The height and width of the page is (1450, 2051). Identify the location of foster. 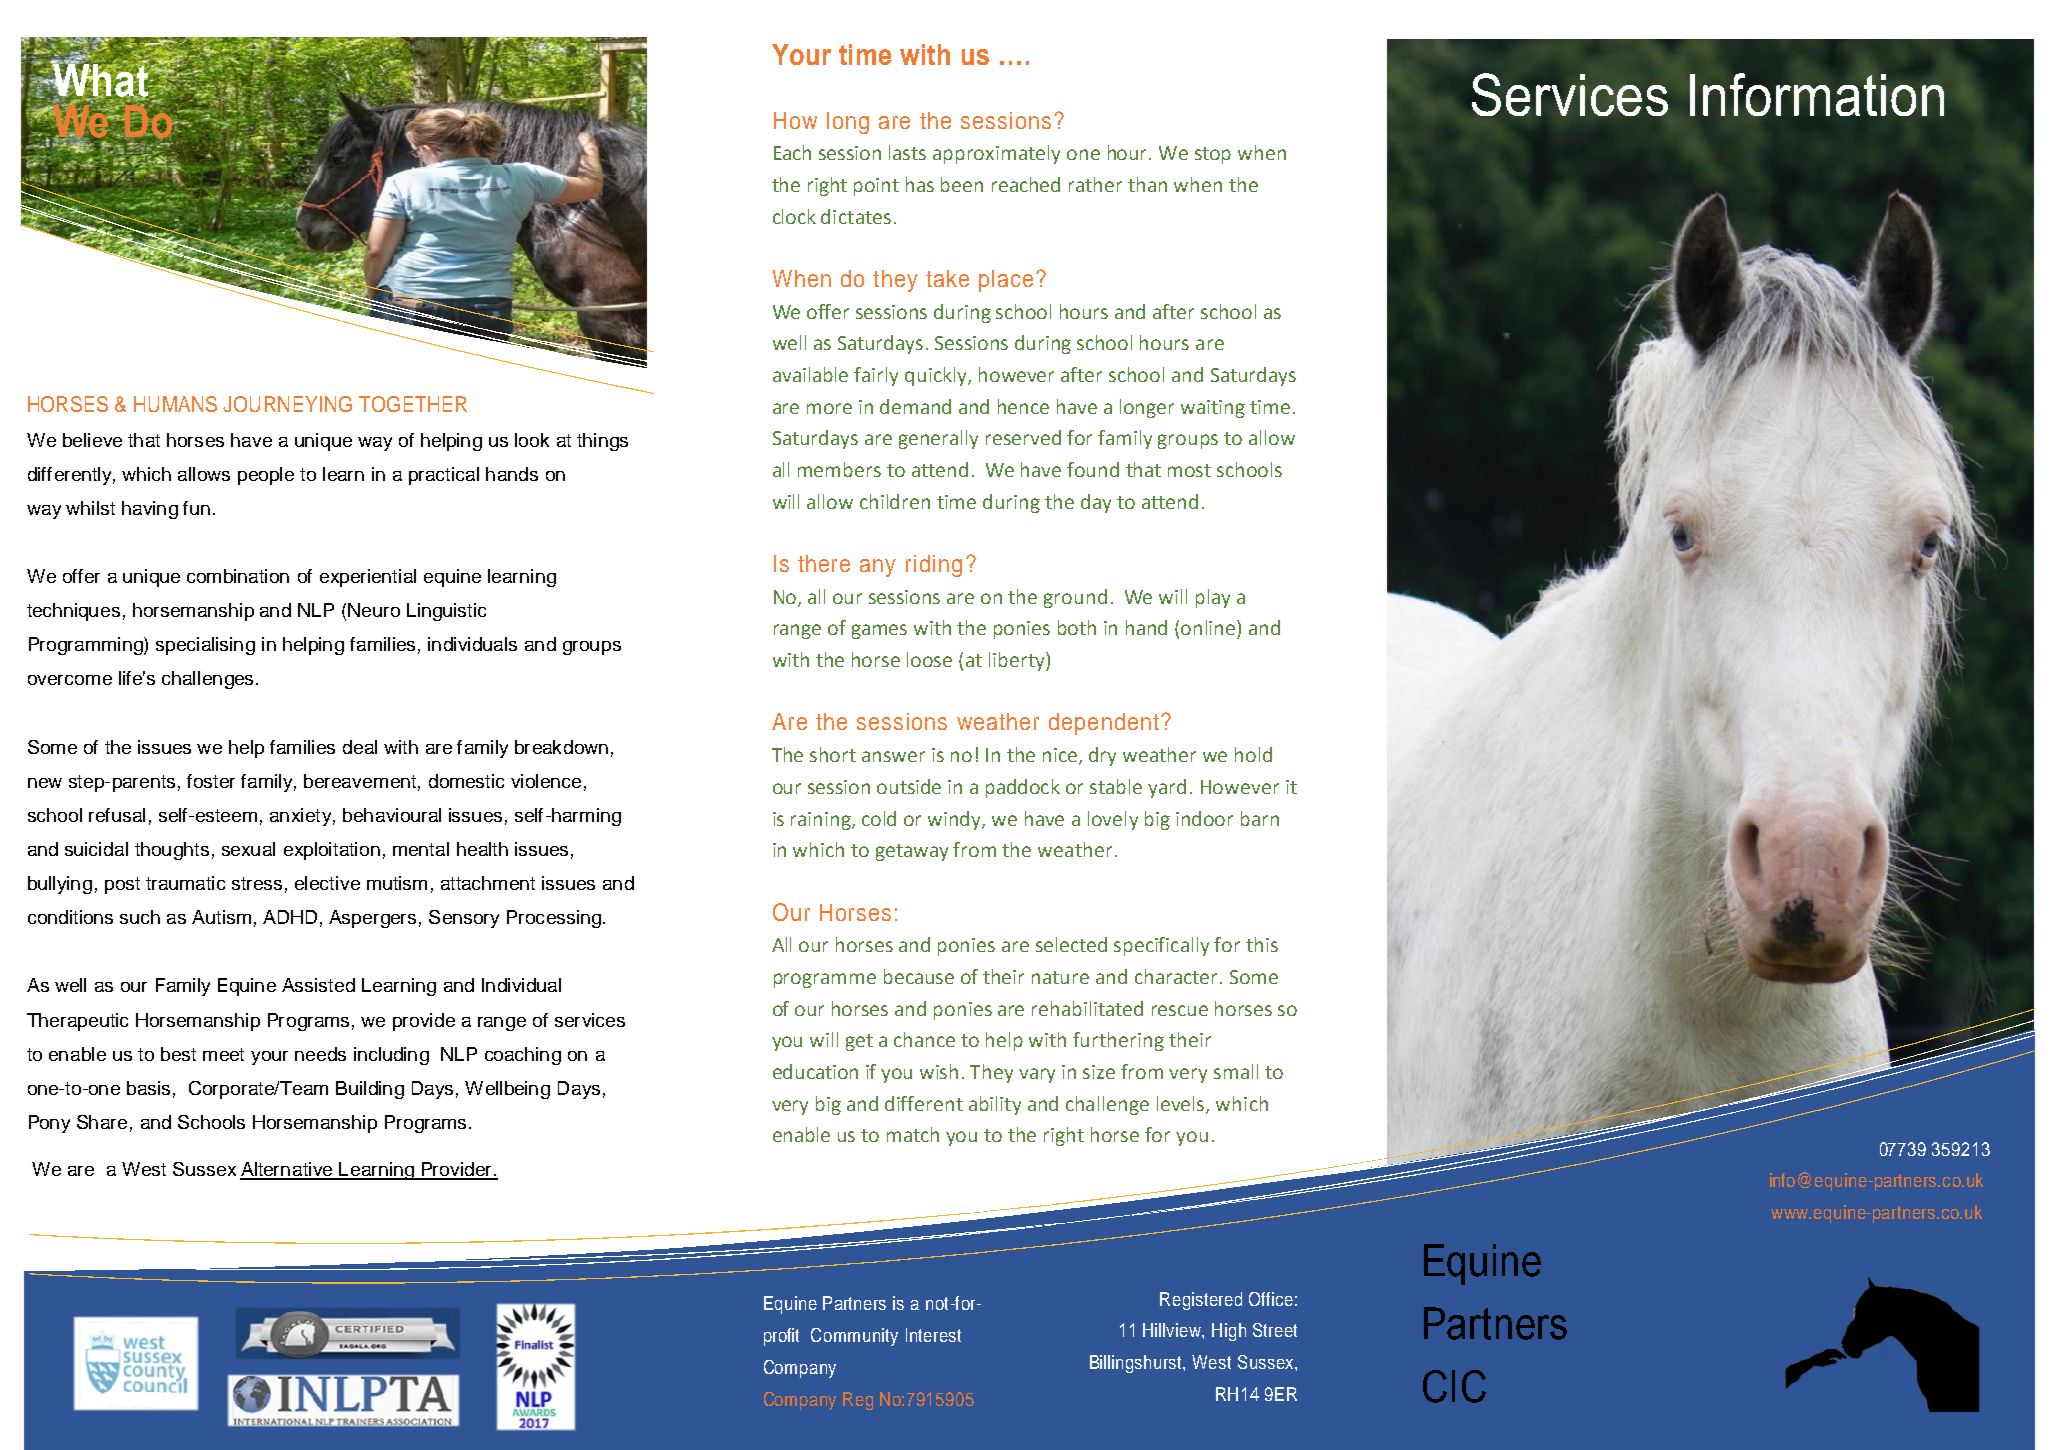
(211, 781).
